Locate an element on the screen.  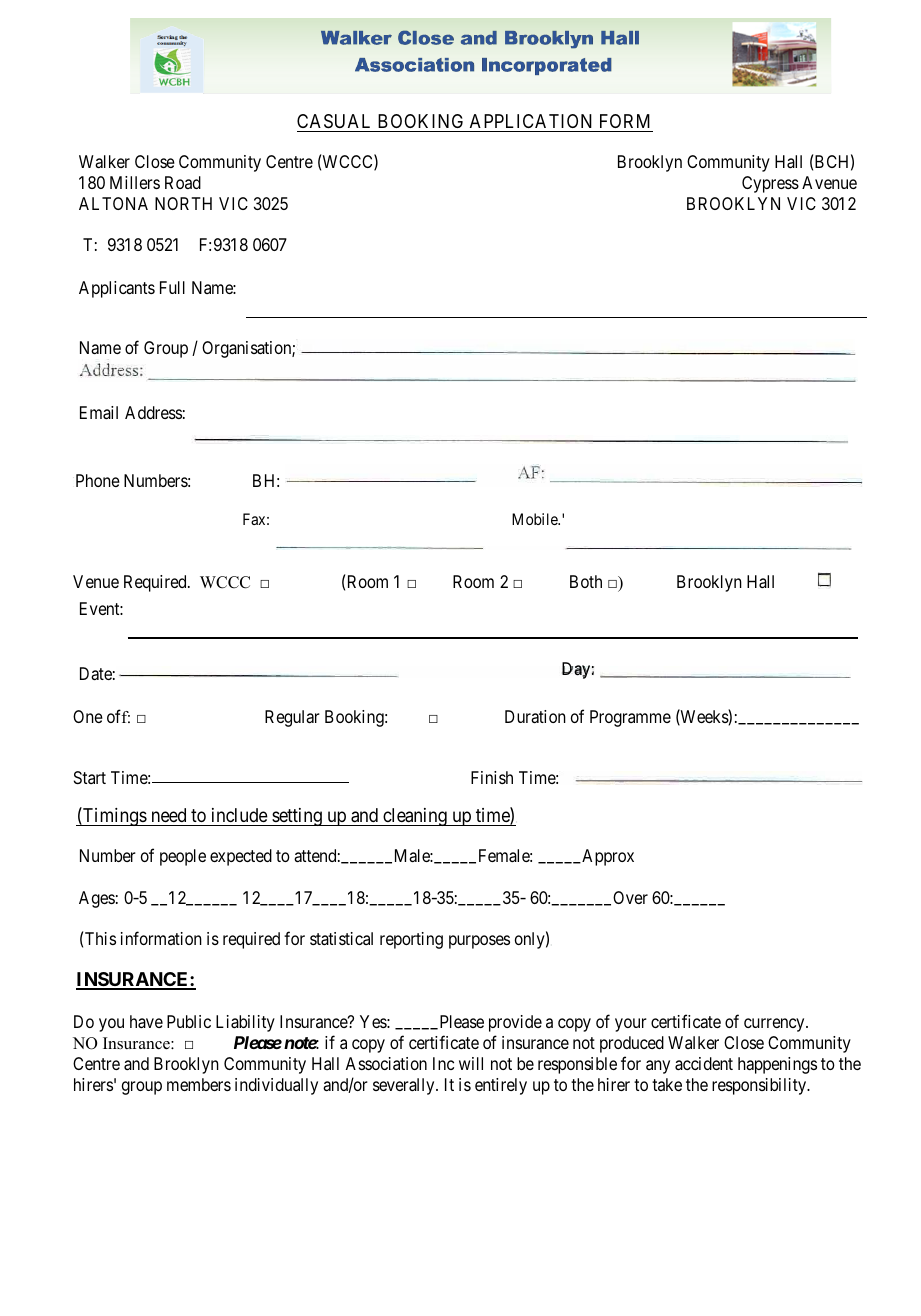
Finish is located at coordinates (492, 777).
